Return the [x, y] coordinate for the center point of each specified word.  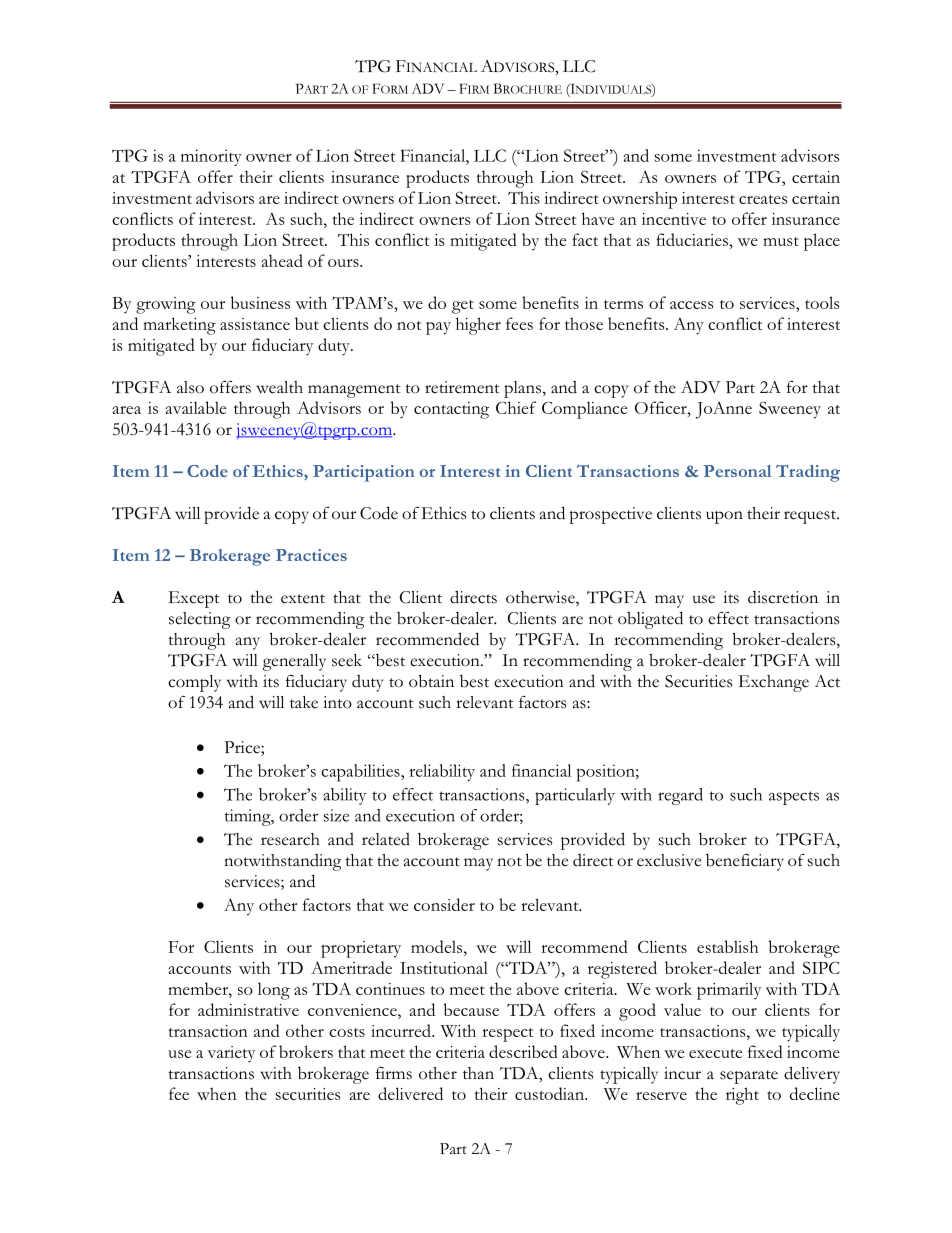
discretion [783, 597]
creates [763, 199]
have [598, 218]
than [478, 1073]
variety [231, 1054]
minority [211, 157]
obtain [431, 681]
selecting [199, 620]
